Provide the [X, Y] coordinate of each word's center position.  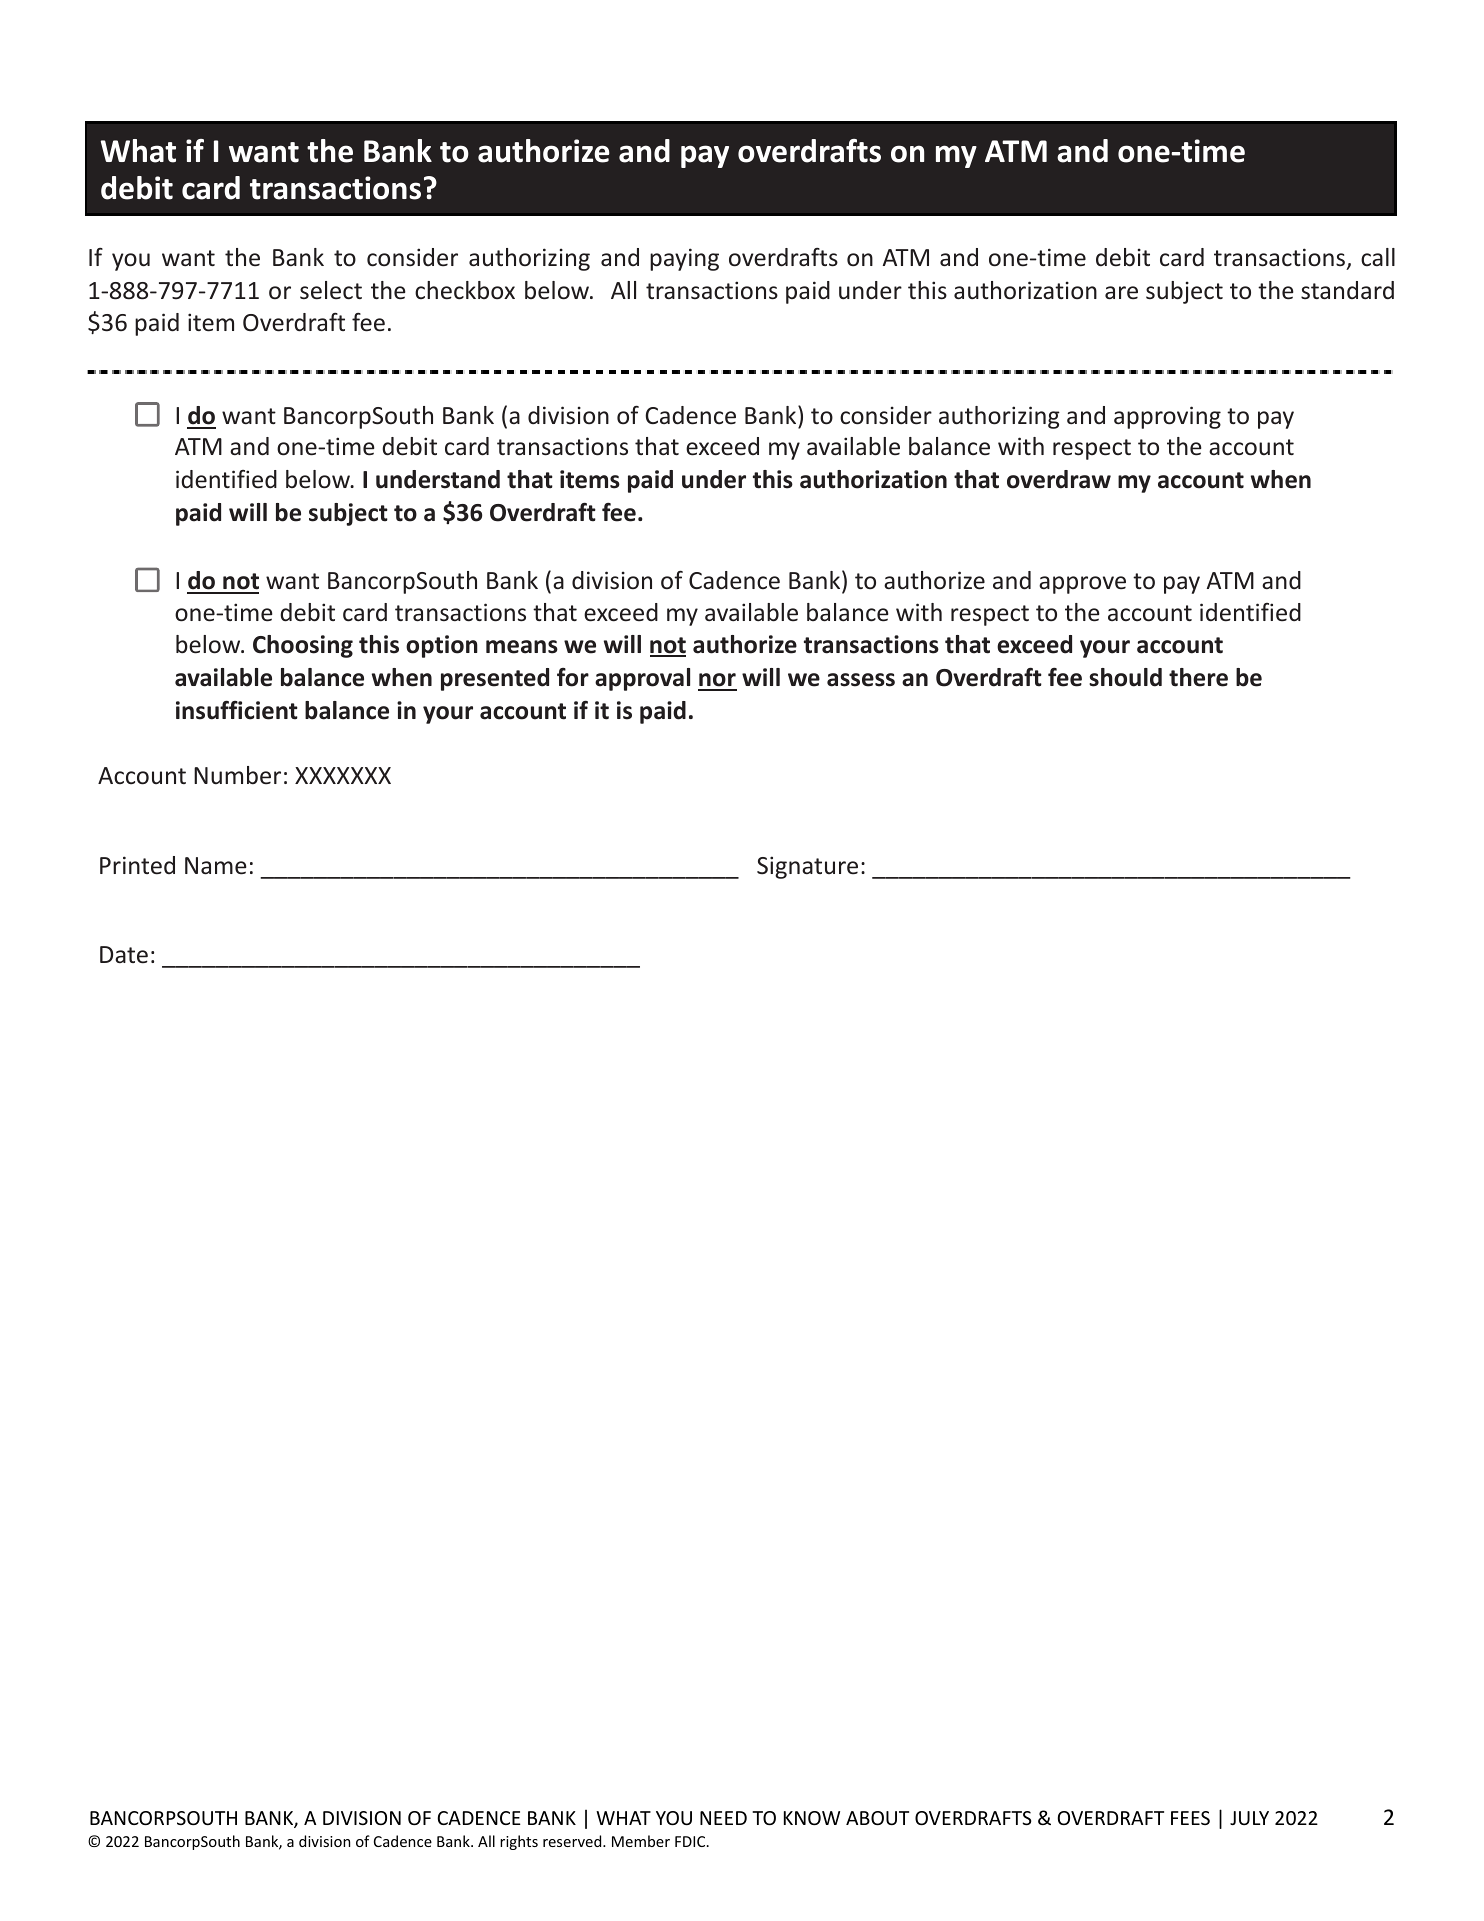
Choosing [303, 646]
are [1121, 293]
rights [519, 1842]
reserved [573, 1841]
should [1125, 677]
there [1198, 677]
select [331, 290]
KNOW [812, 1818]
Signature [807, 867]
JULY [1249, 1818]
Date [124, 955]
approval [642, 679]
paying [684, 259]
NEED [723, 1818]
